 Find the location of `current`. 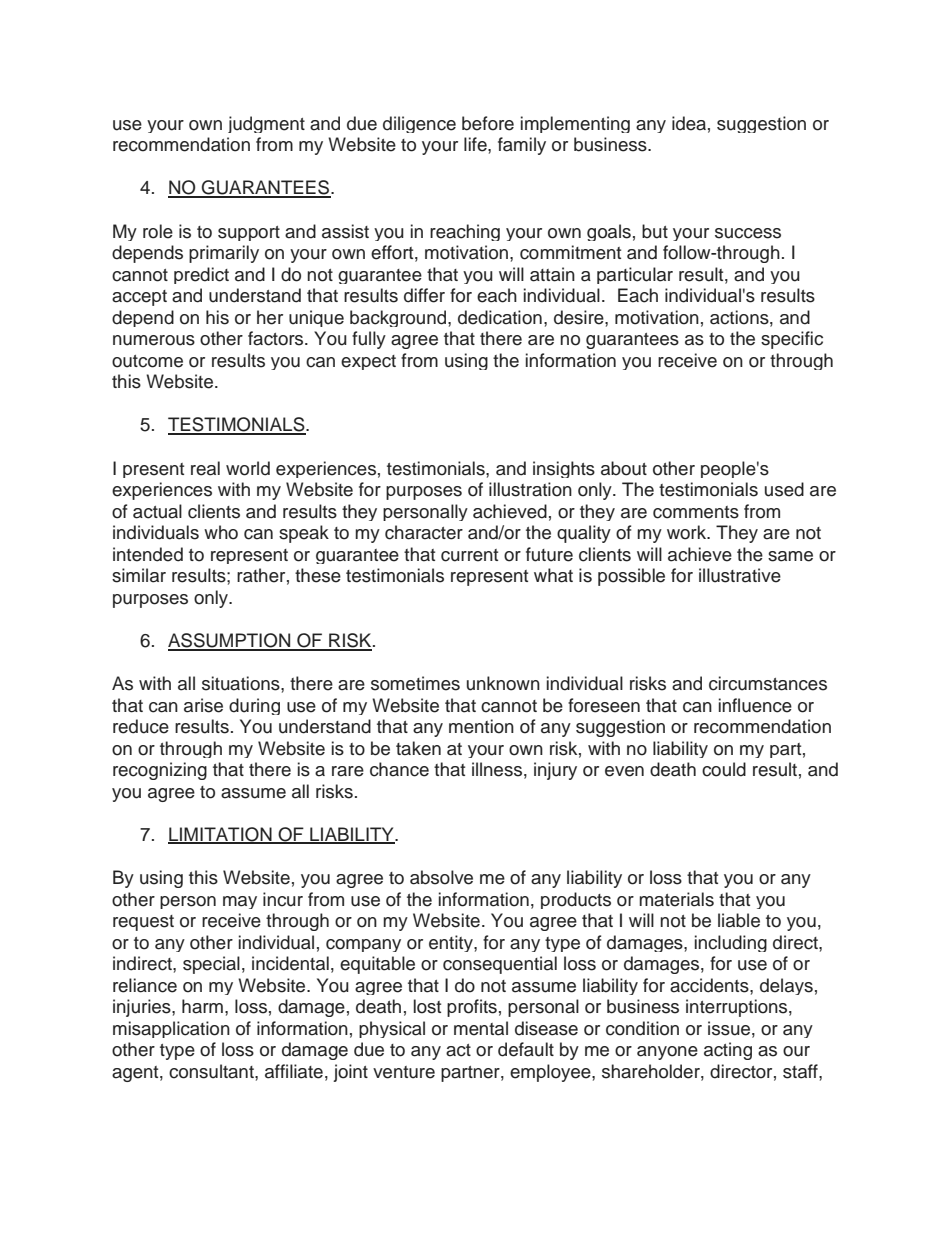

current is located at coordinates (469, 555).
